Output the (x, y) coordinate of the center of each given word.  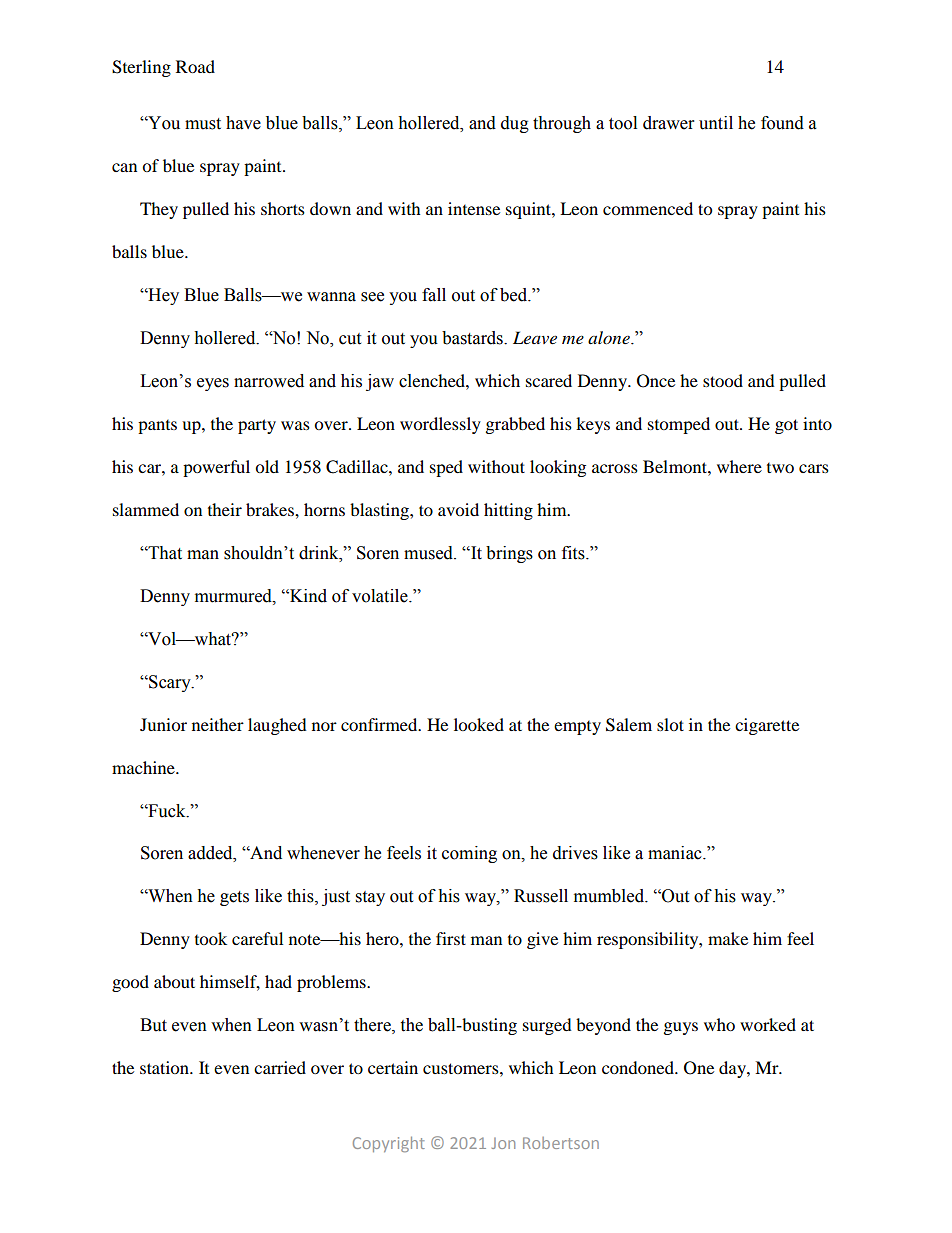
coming (469, 854)
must (203, 124)
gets (234, 898)
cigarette (767, 726)
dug (515, 124)
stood (723, 380)
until (716, 123)
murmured (234, 596)
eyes (213, 384)
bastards (473, 338)
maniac (676, 853)
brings (509, 554)
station (165, 1067)
